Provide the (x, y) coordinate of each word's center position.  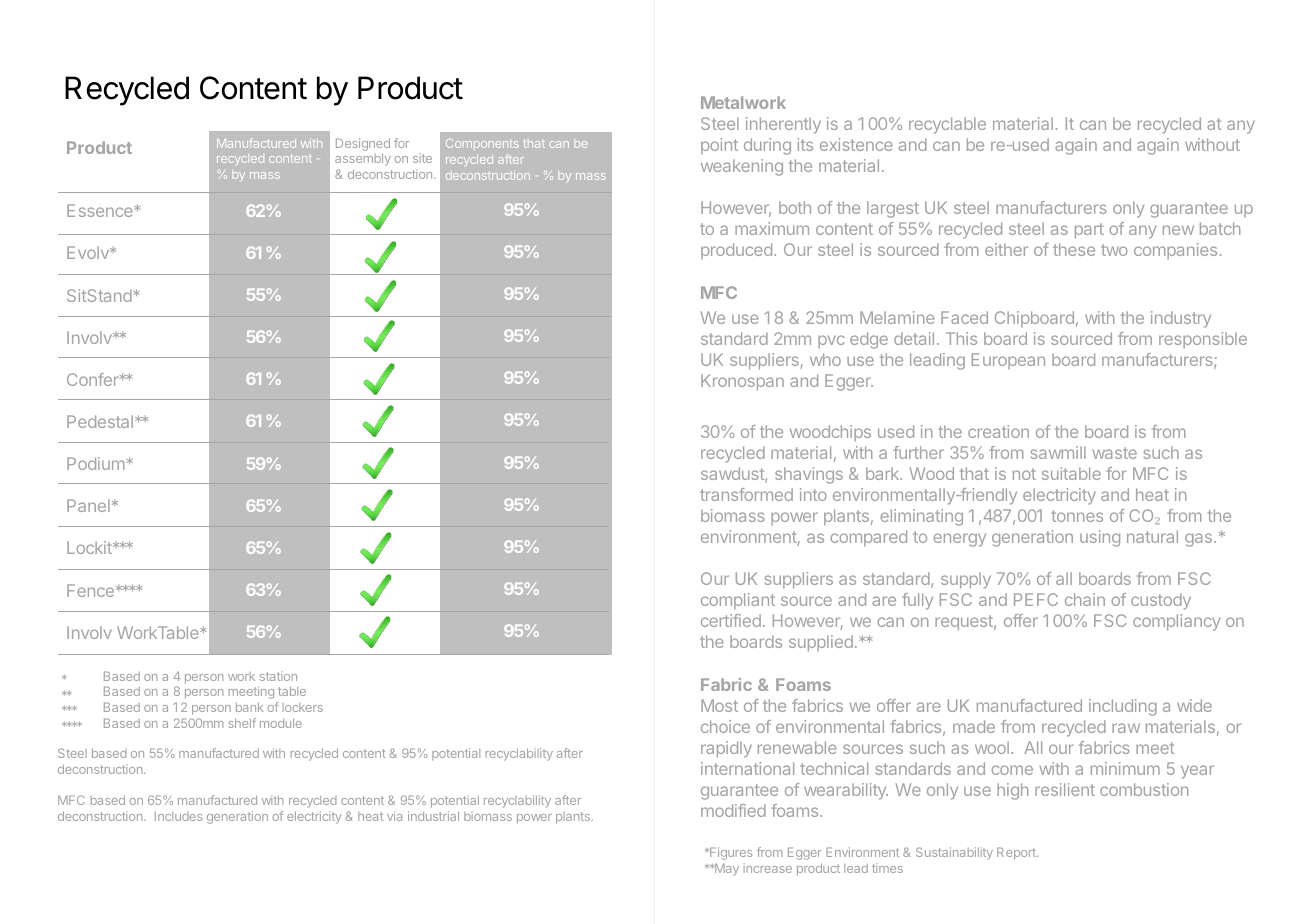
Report (1017, 853)
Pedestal (100, 421)
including (1123, 707)
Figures (730, 853)
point (719, 146)
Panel (88, 505)
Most (719, 705)
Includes (178, 816)
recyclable (947, 125)
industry (1181, 319)
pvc (831, 341)
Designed (363, 146)
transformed (746, 494)
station (278, 676)
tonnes (1077, 516)
